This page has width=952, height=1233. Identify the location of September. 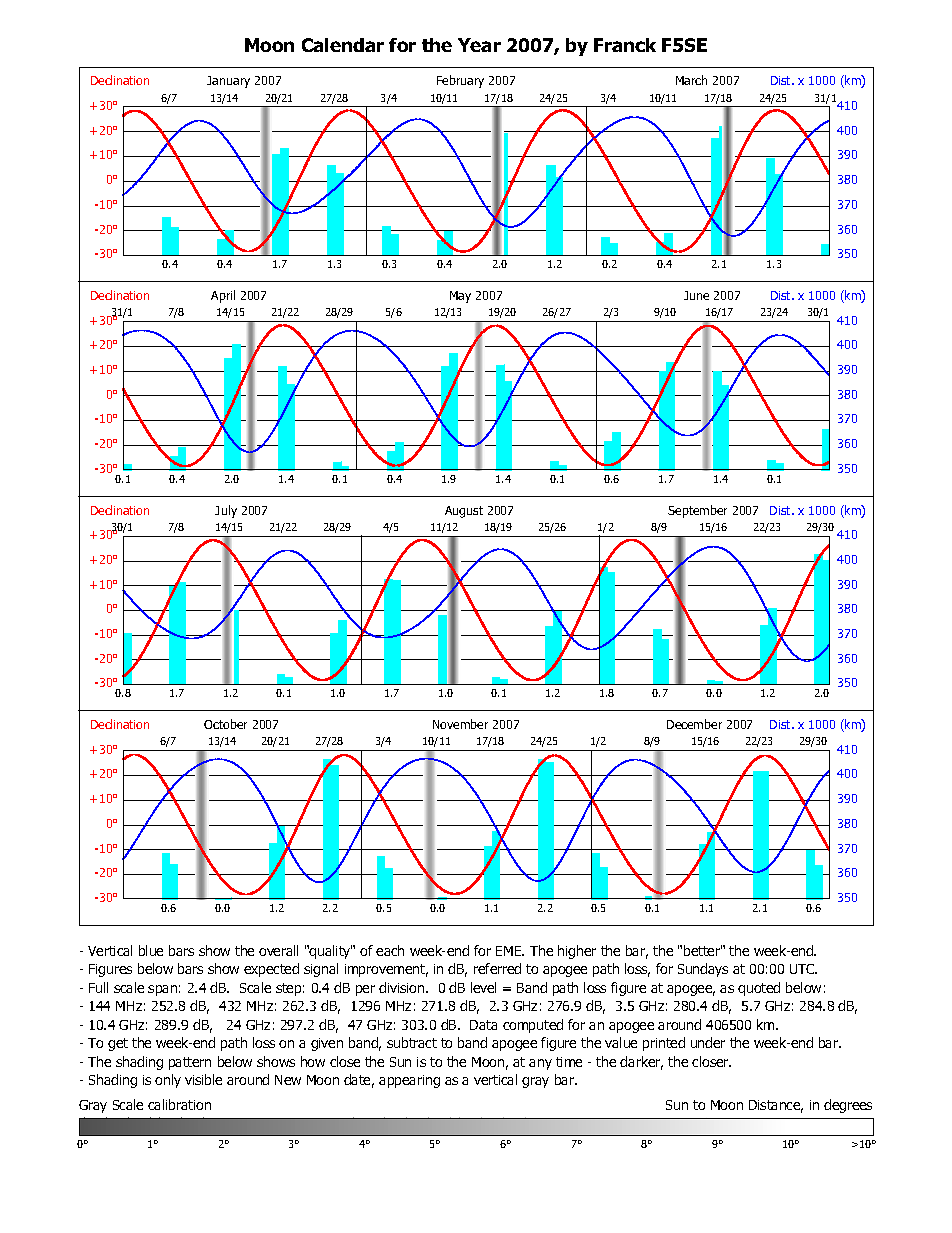
(697, 511).
